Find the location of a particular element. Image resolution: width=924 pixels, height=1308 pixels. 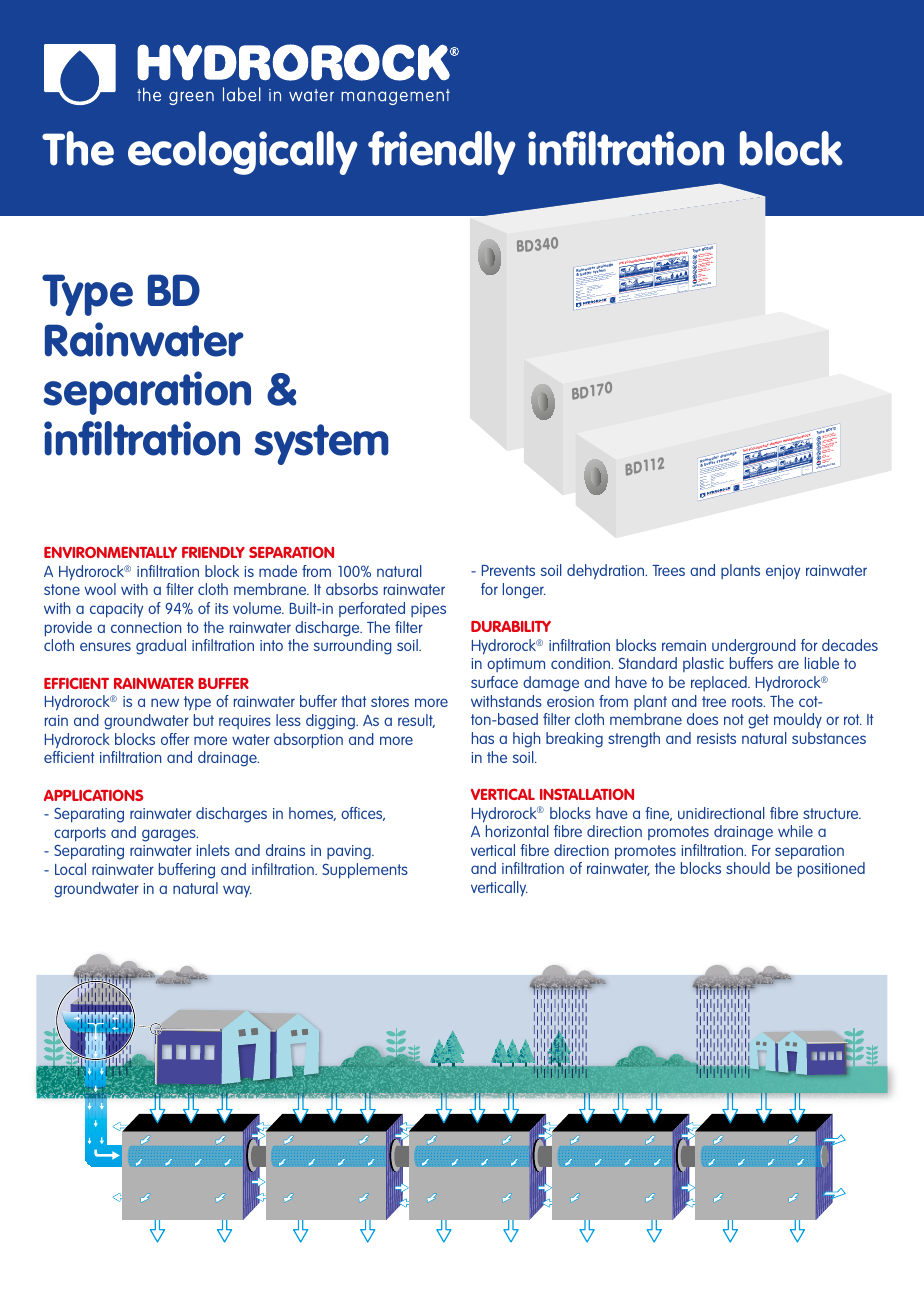

APPLICATIONS is located at coordinates (93, 795).
